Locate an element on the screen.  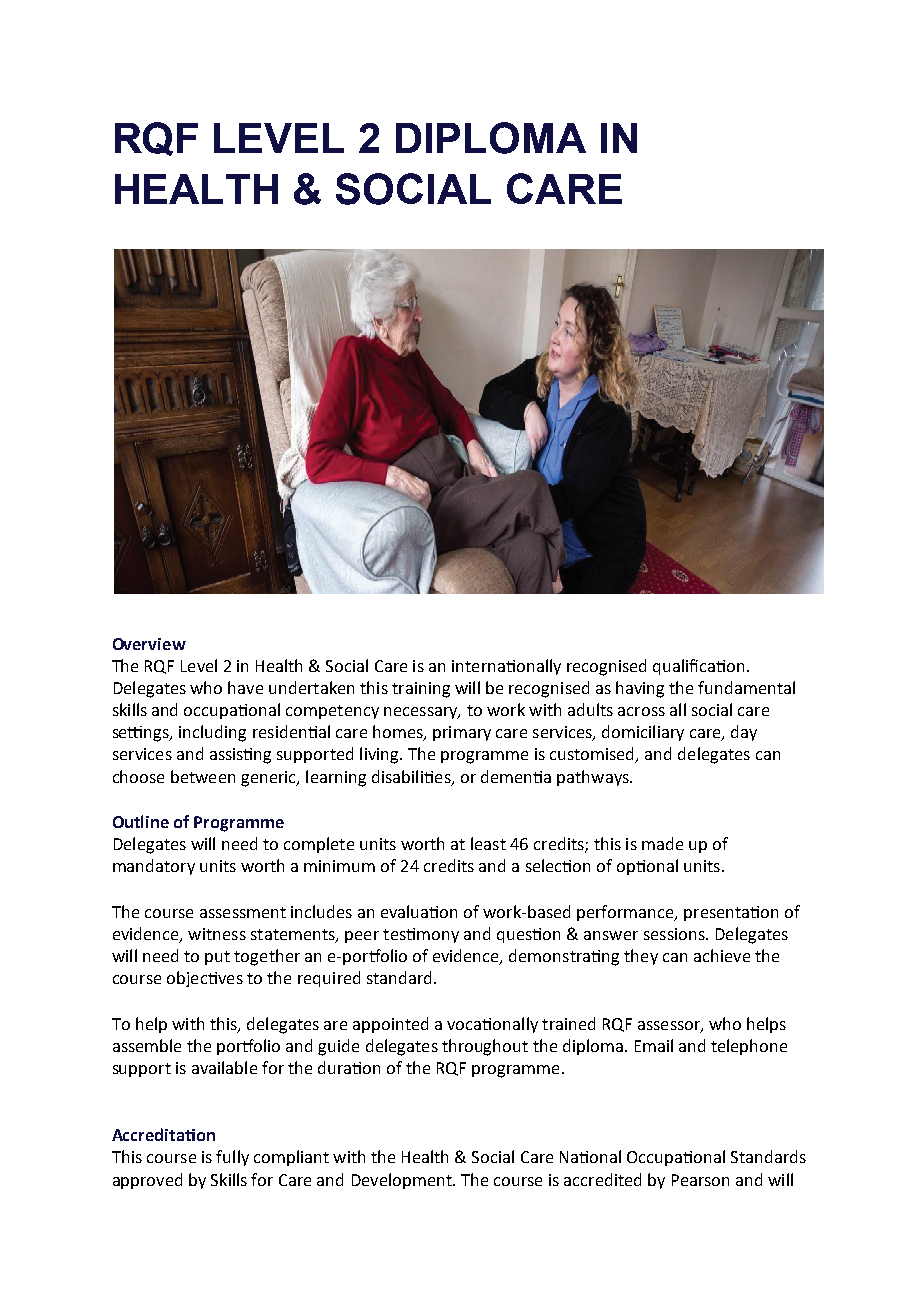
Pearson is located at coordinates (700, 1180).
